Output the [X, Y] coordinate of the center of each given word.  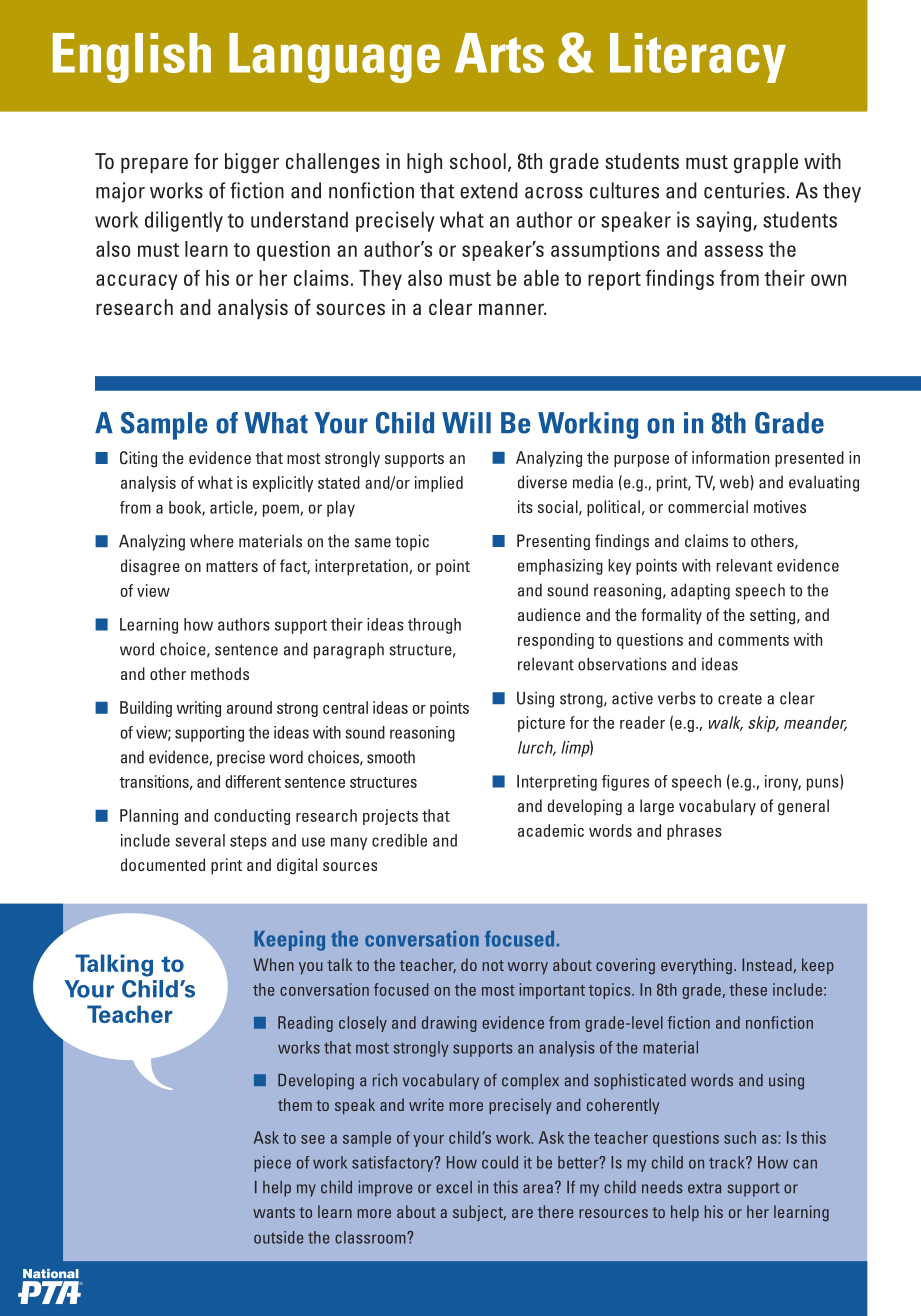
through [434, 626]
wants [274, 1212]
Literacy [698, 58]
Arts [499, 53]
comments [753, 640]
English [132, 58]
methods [220, 673]
